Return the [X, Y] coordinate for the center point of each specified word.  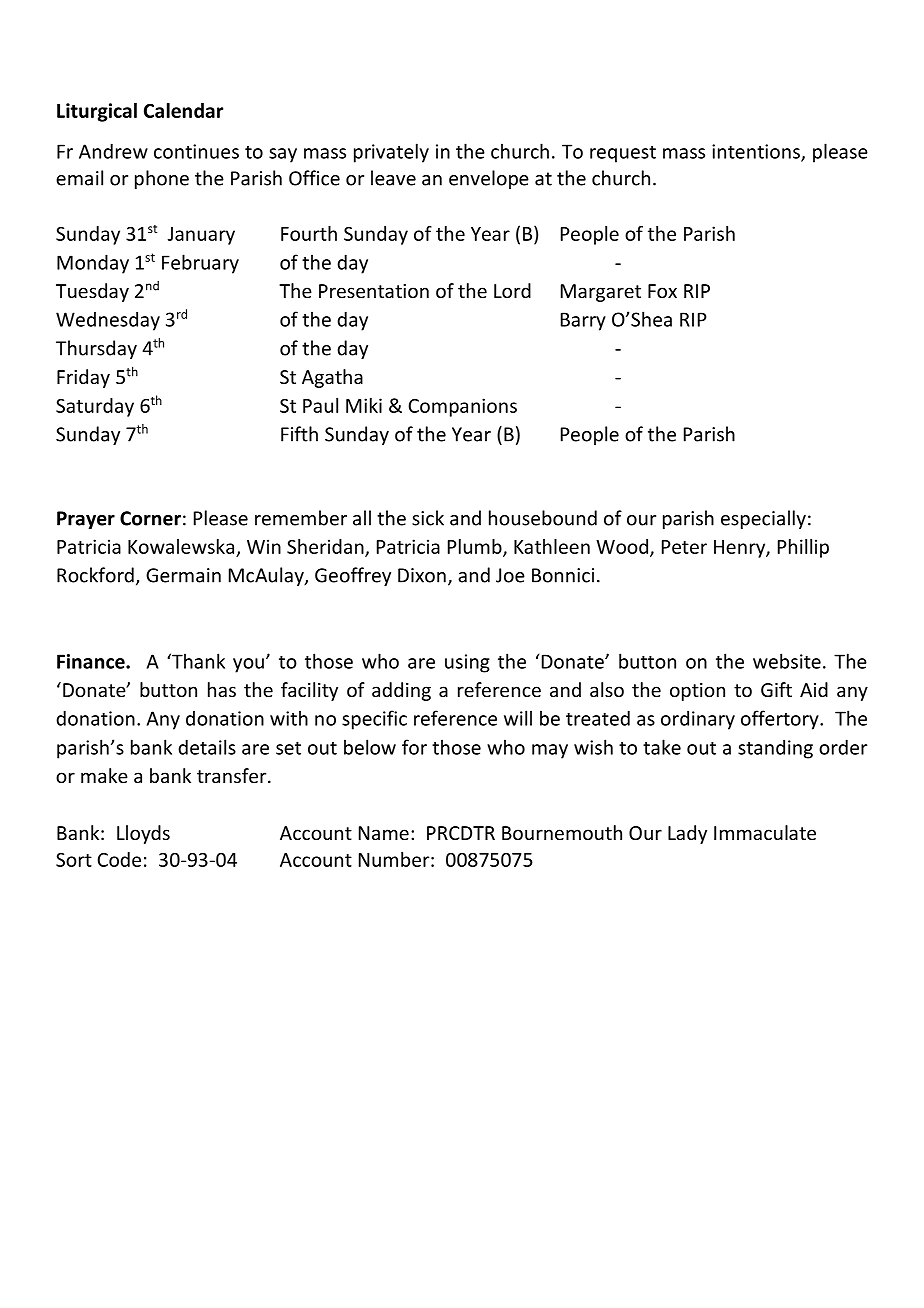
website [787, 661]
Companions [463, 407]
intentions [757, 152]
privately [391, 153]
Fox [662, 291]
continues [196, 151]
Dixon [422, 575]
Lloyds [143, 834]
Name [384, 833]
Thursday [96, 349]
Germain [183, 575]
